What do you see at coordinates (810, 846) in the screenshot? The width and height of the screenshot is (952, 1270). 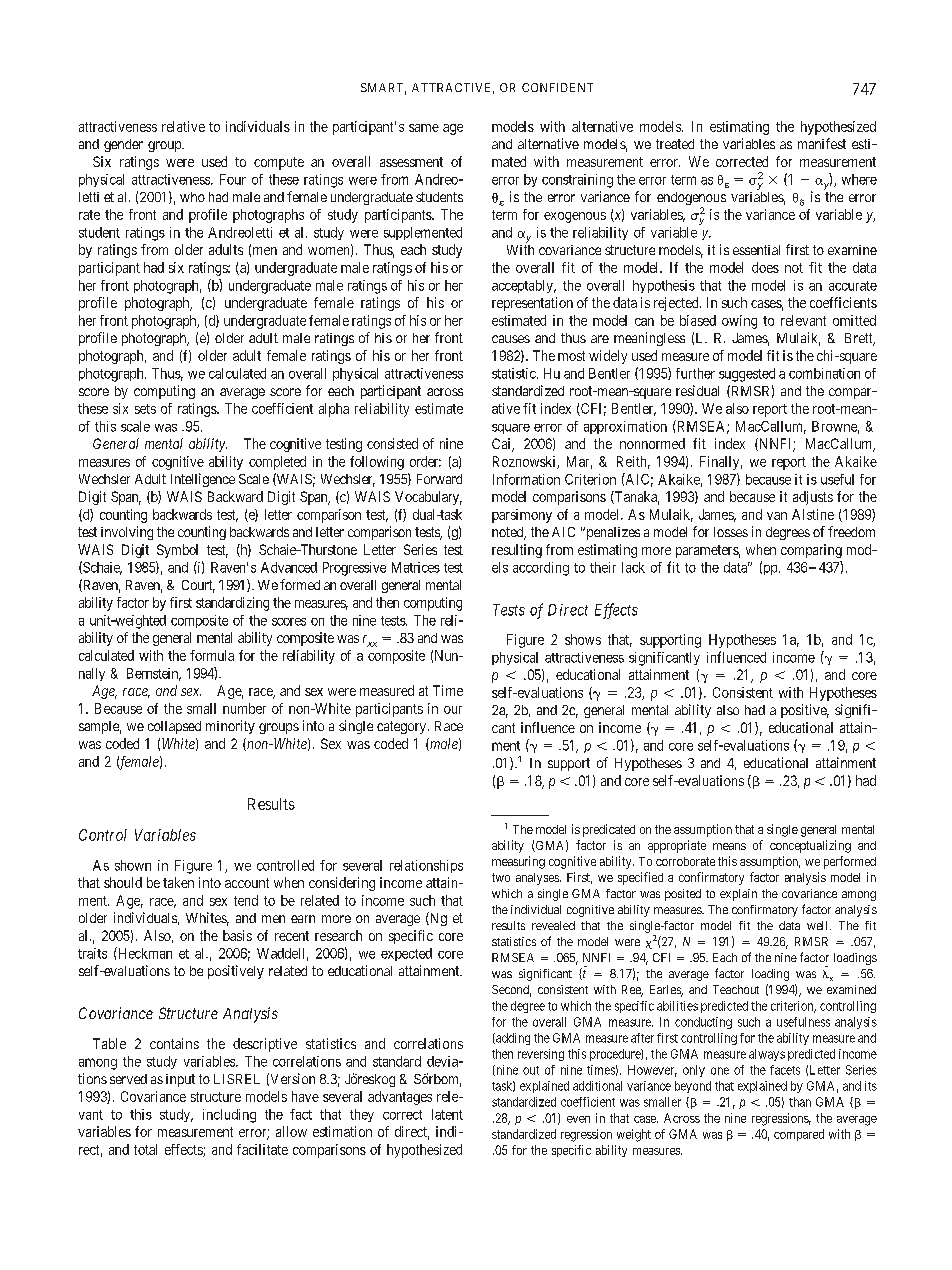 I see `conceptualizing` at bounding box center [810, 846].
